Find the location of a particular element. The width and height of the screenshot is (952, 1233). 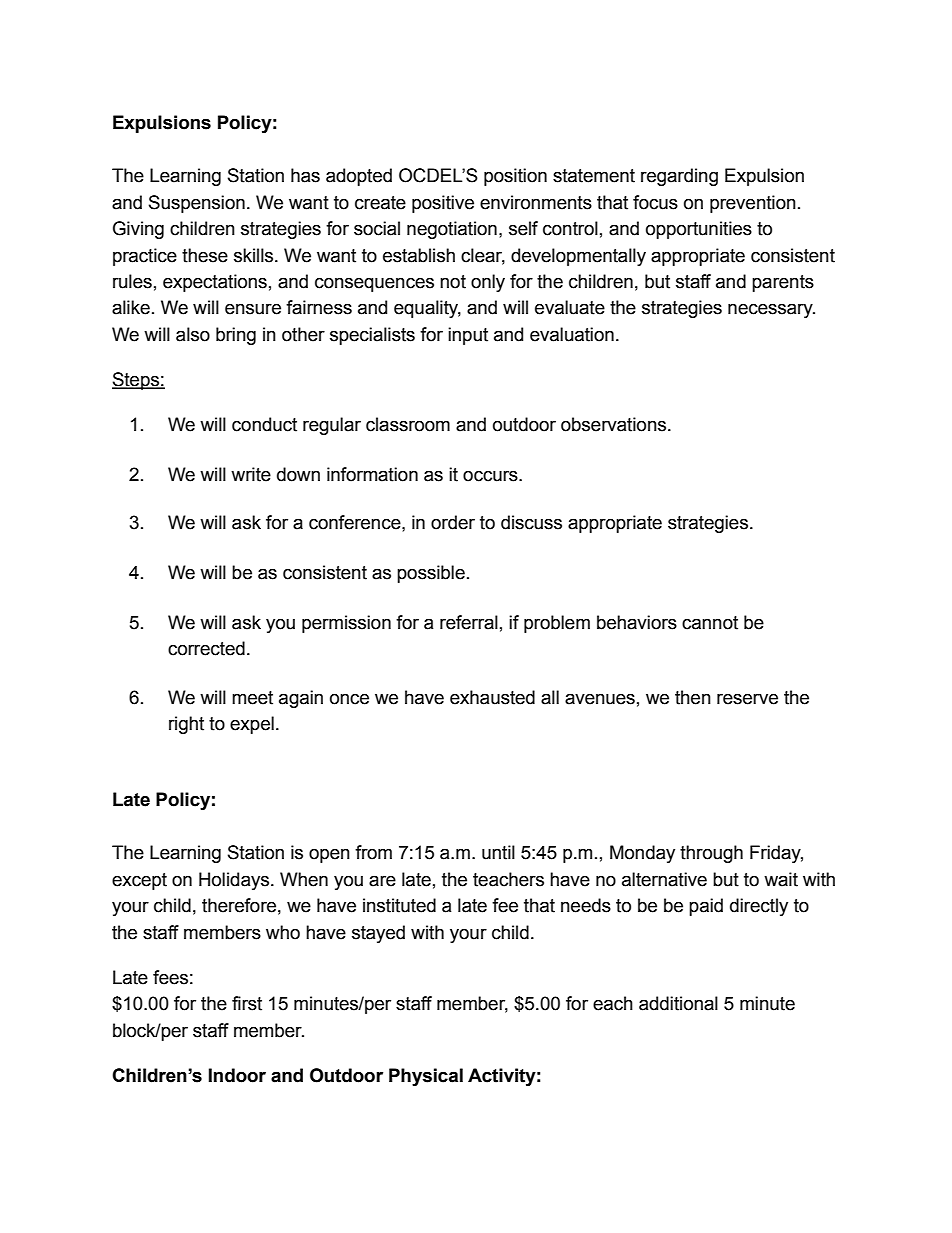

opportunities is located at coordinates (699, 230).
